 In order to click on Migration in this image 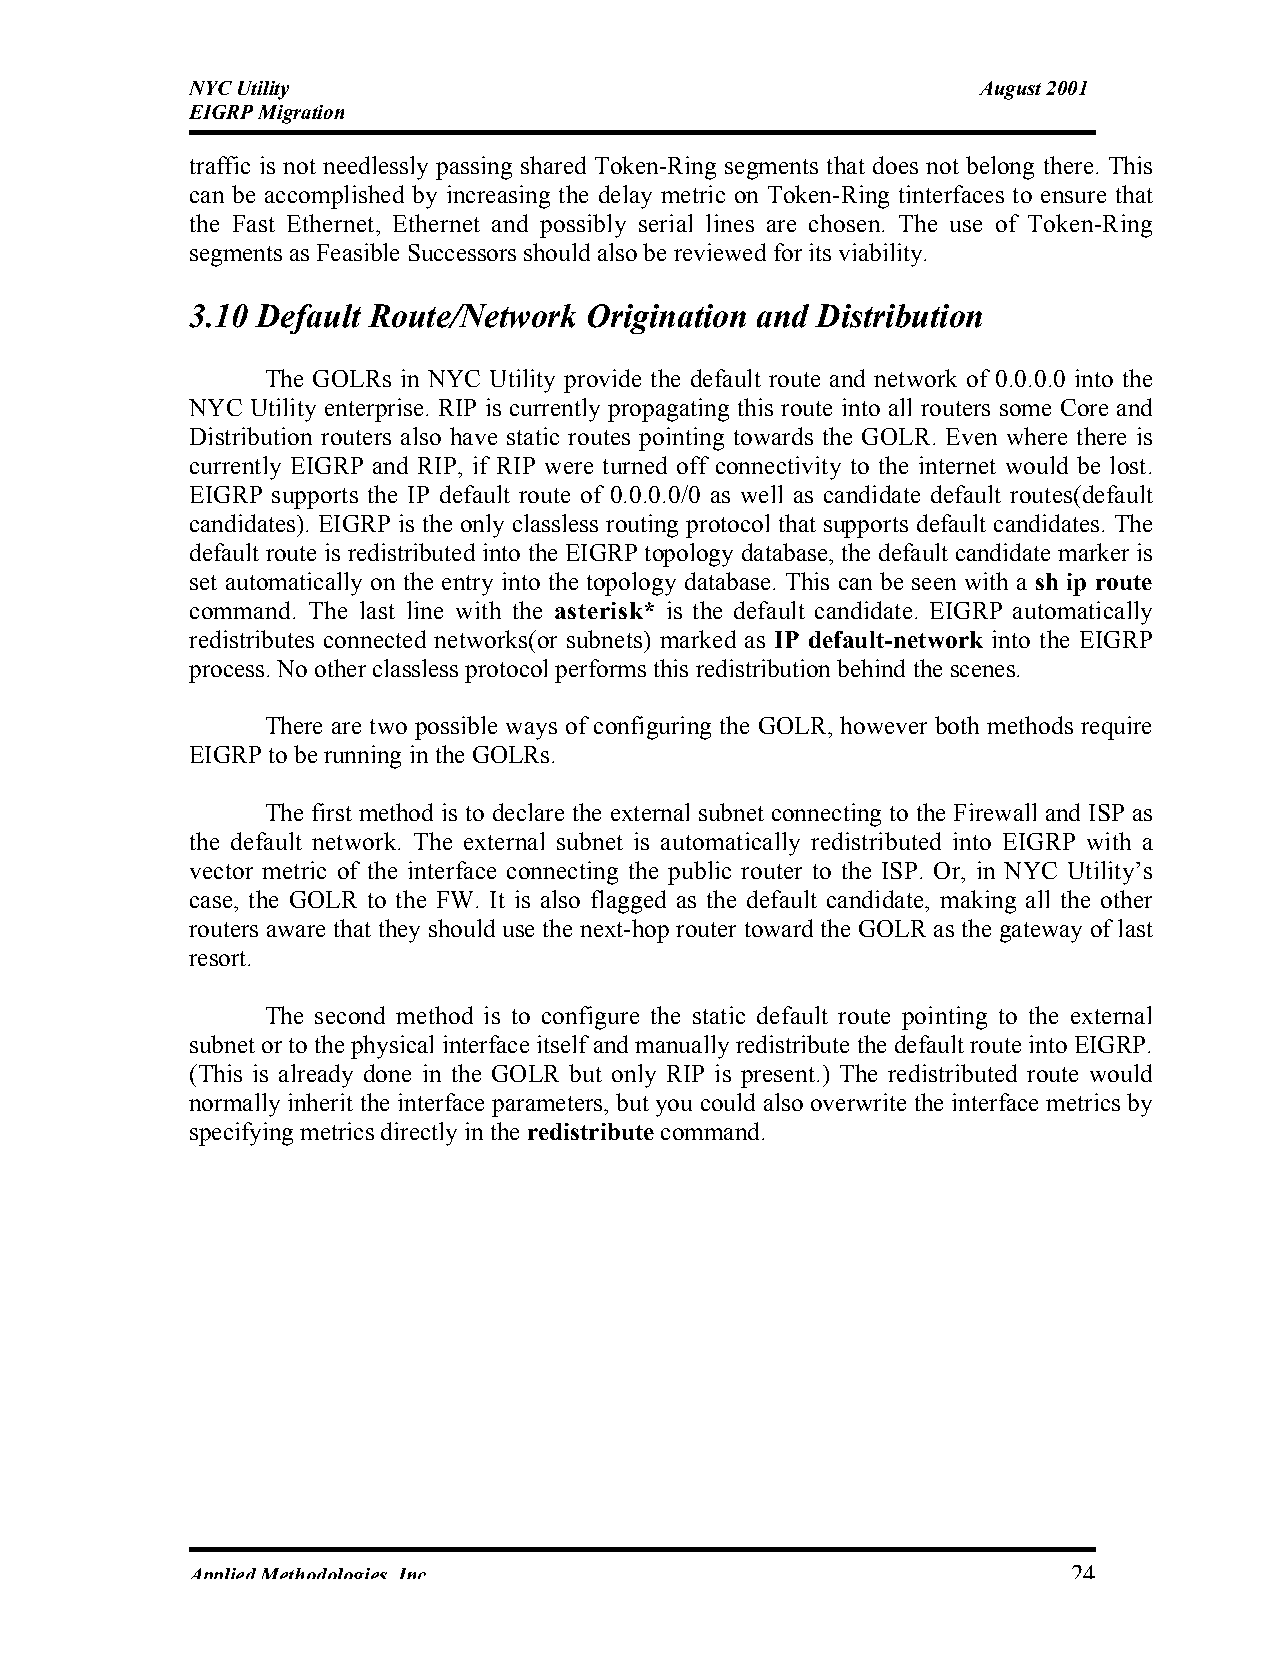, I will do `click(301, 114)`.
